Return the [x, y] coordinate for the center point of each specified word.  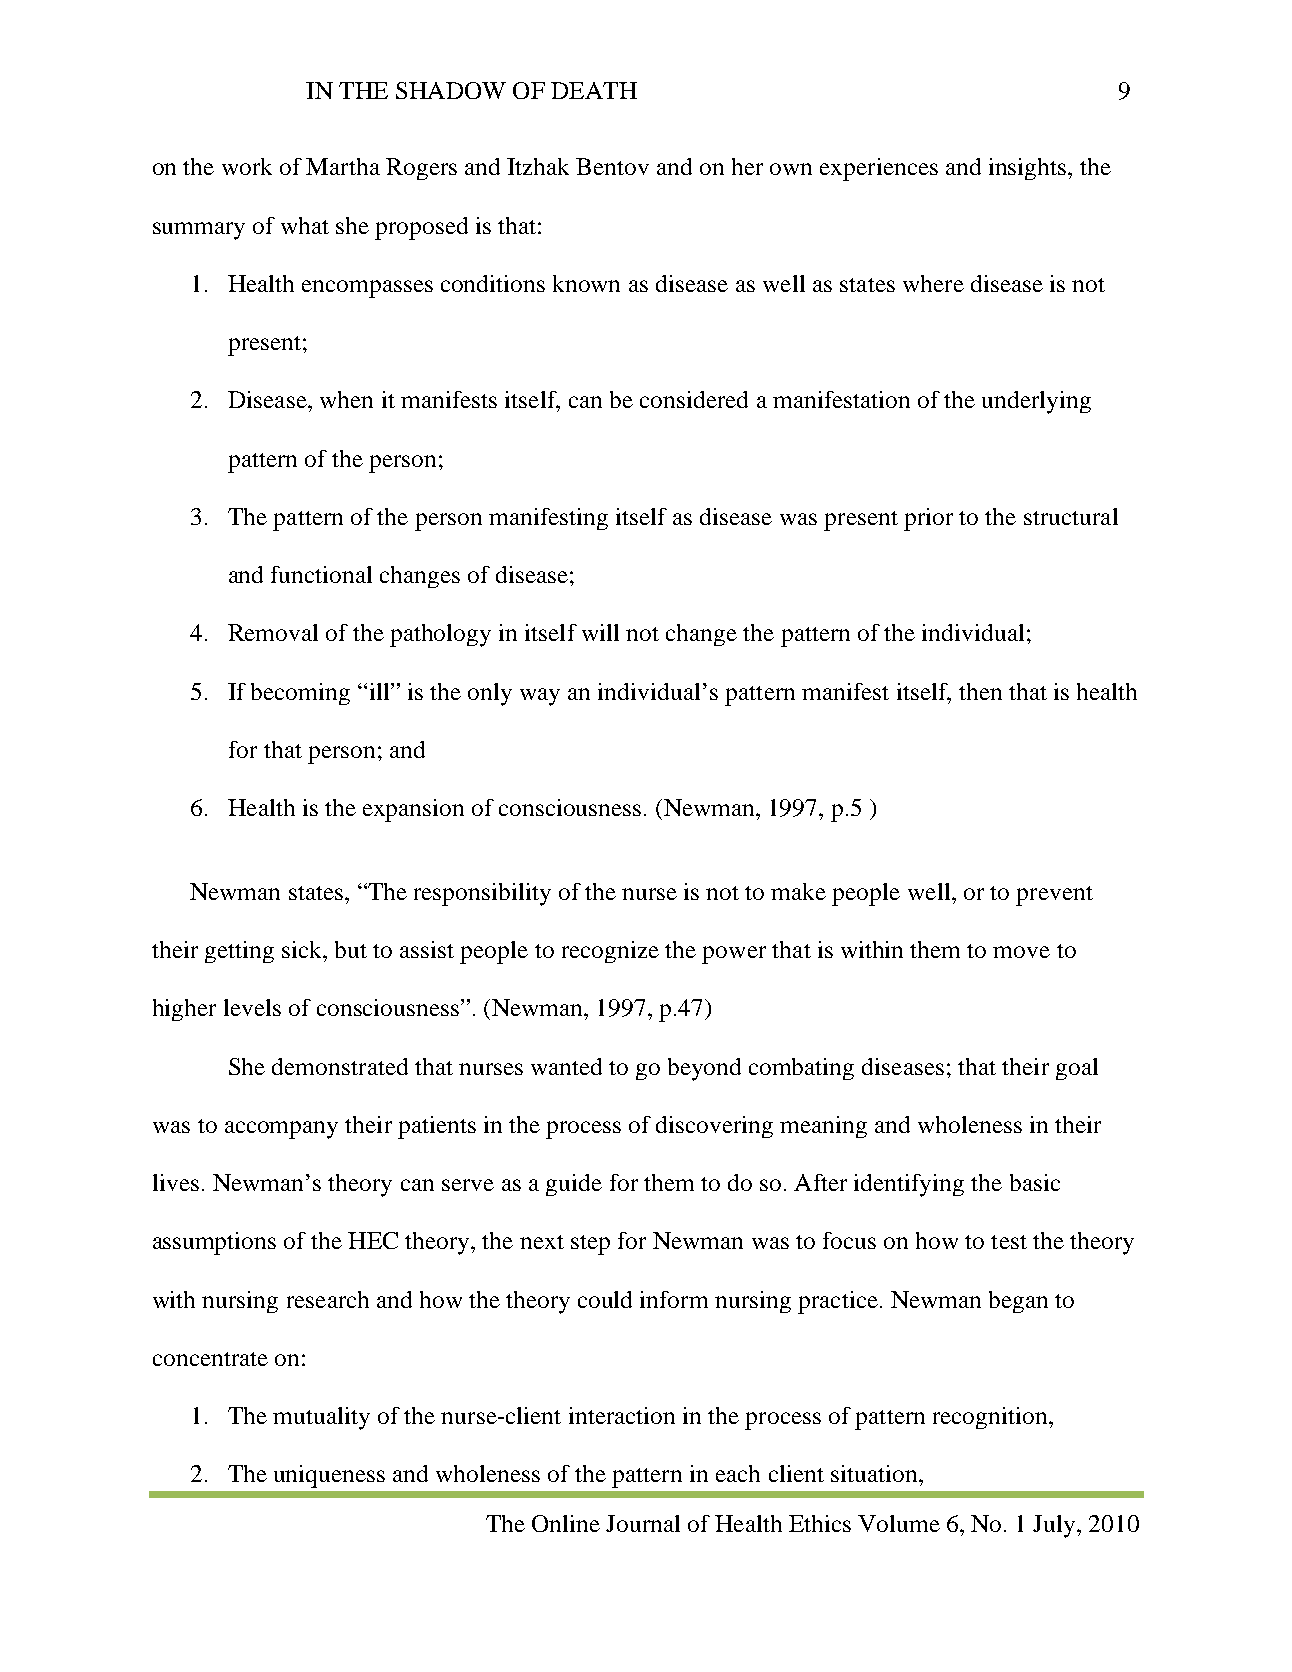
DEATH [594, 90]
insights [1029, 169]
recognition [991, 1418]
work [247, 166]
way [540, 697]
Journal [643, 1523]
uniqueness [329, 1476]
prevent [1054, 896]
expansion [413, 810]
